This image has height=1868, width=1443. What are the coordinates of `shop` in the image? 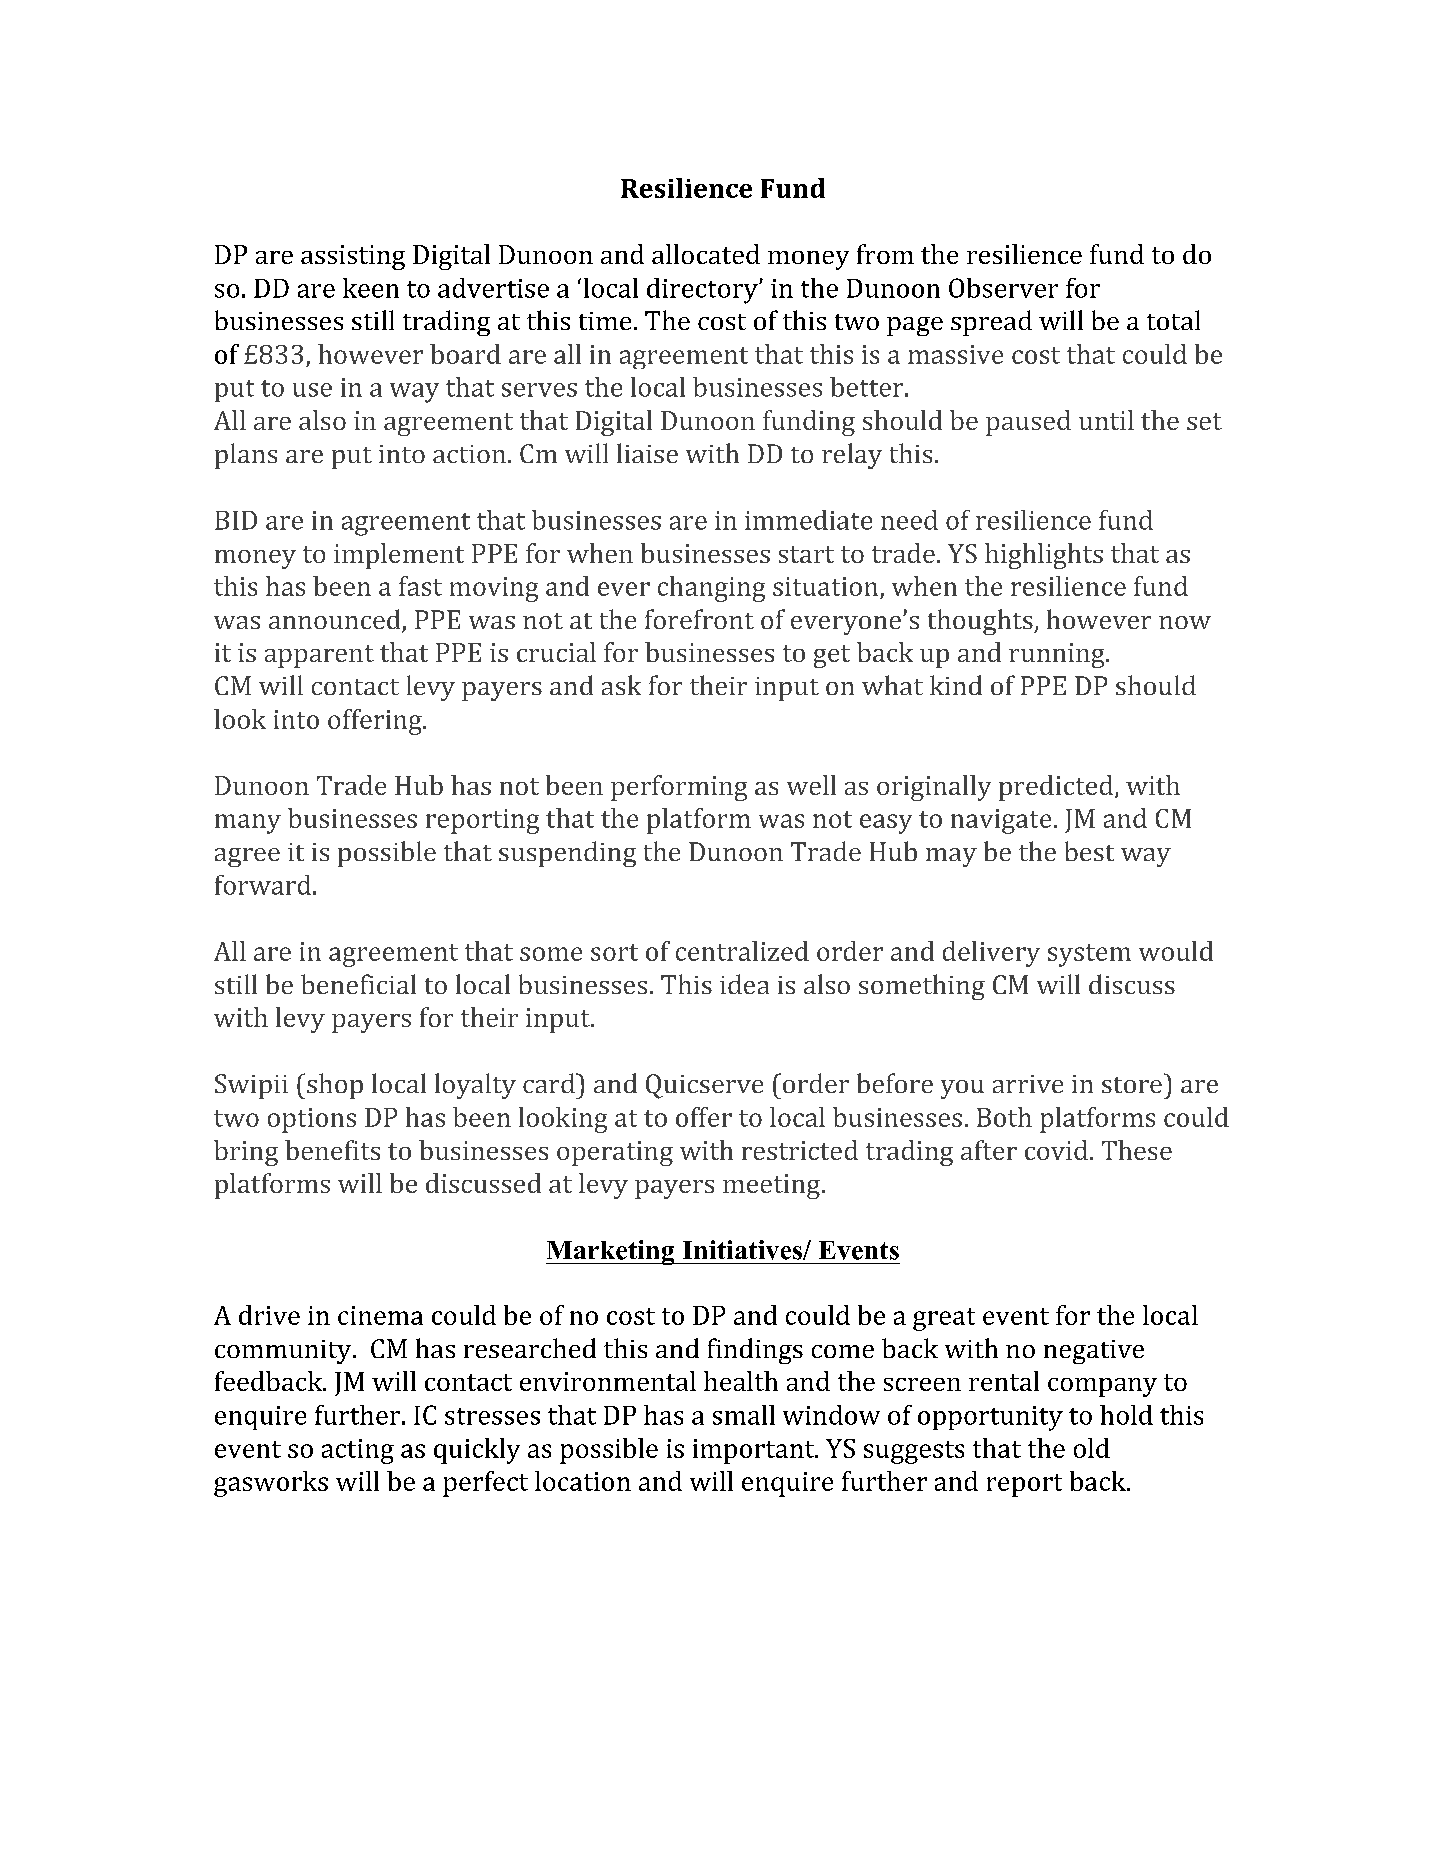 It's located at (335, 1086).
